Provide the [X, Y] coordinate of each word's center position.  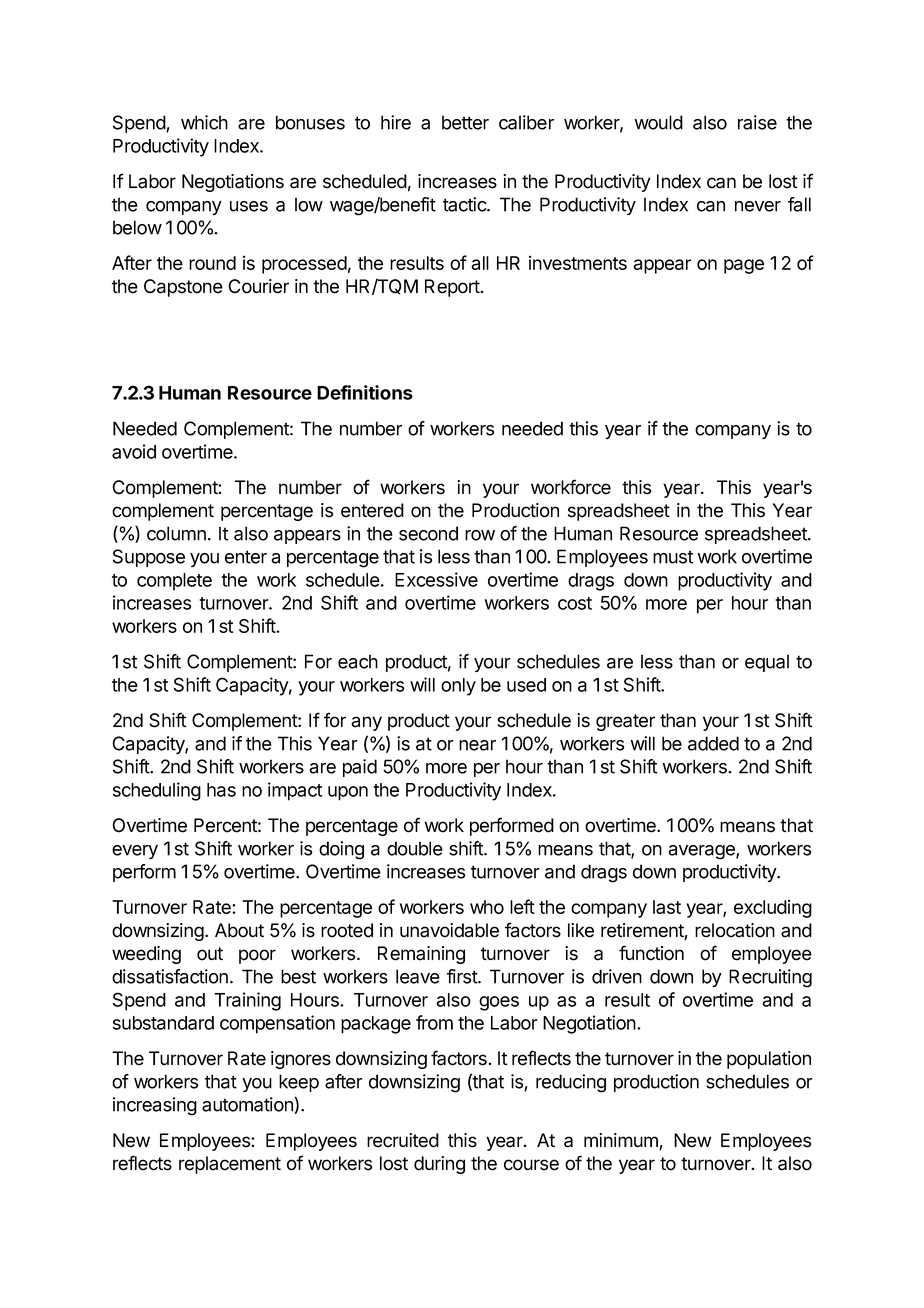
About [239, 930]
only [458, 687]
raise [757, 122]
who [487, 907]
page [744, 266]
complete [174, 582]
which [204, 122]
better [465, 122]
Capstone [183, 288]
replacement [230, 1165]
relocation [735, 930]
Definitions [365, 392]
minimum [622, 1141]
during [439, 1165]
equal [767, 663]
